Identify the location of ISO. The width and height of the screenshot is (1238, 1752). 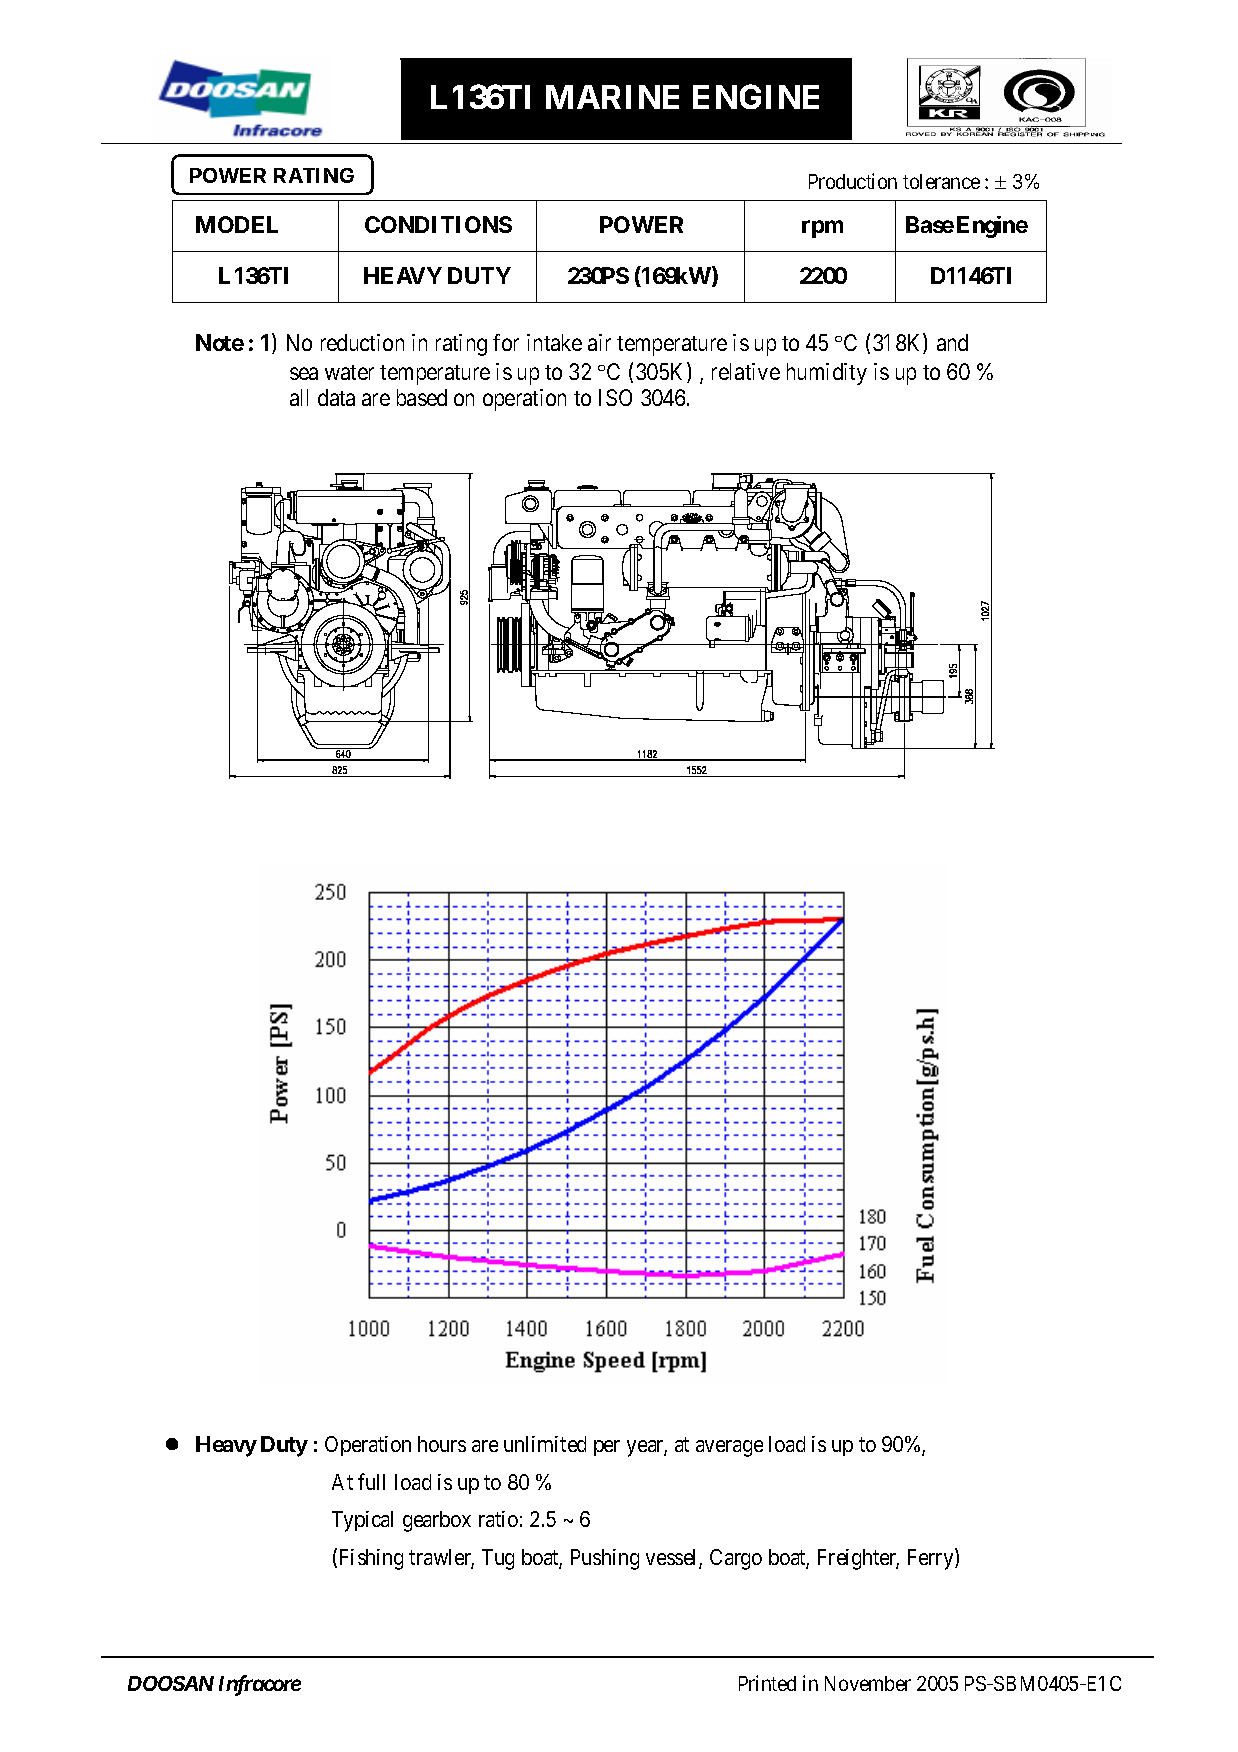
(615, 397).
